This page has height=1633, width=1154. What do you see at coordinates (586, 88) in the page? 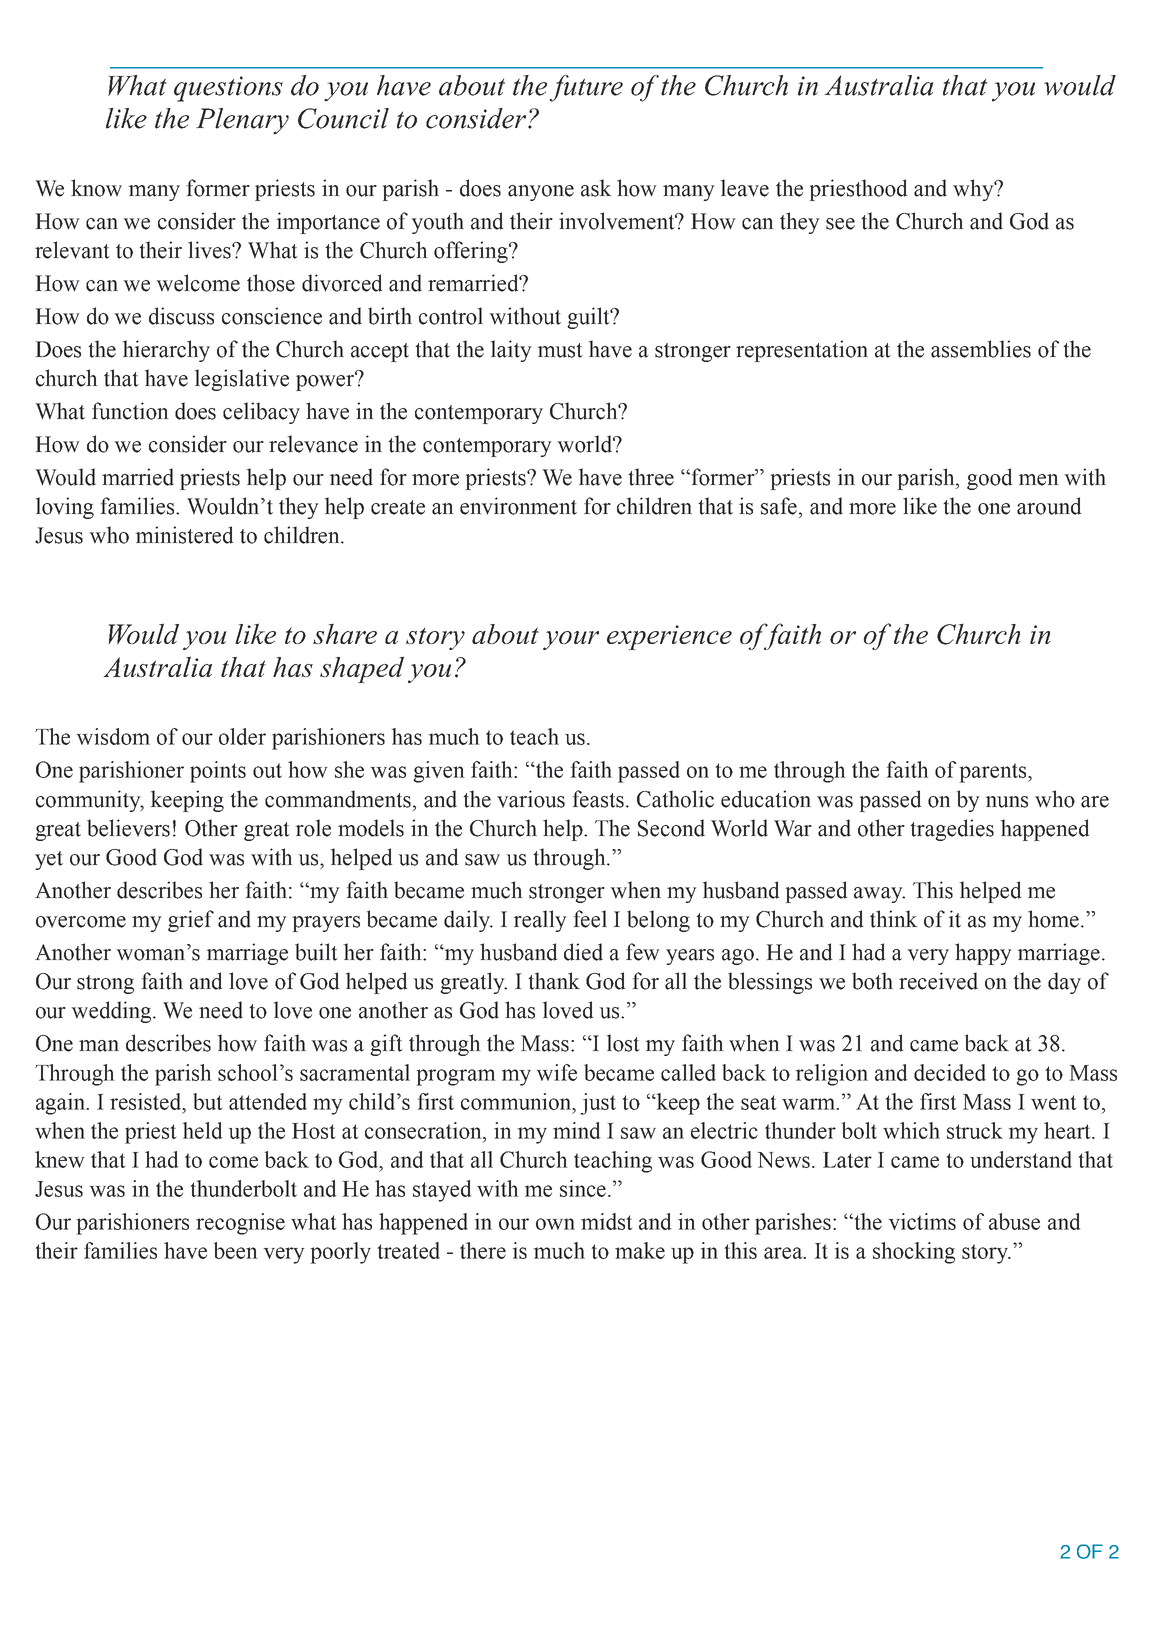
I see `future` at bounding box center [586, 88].
